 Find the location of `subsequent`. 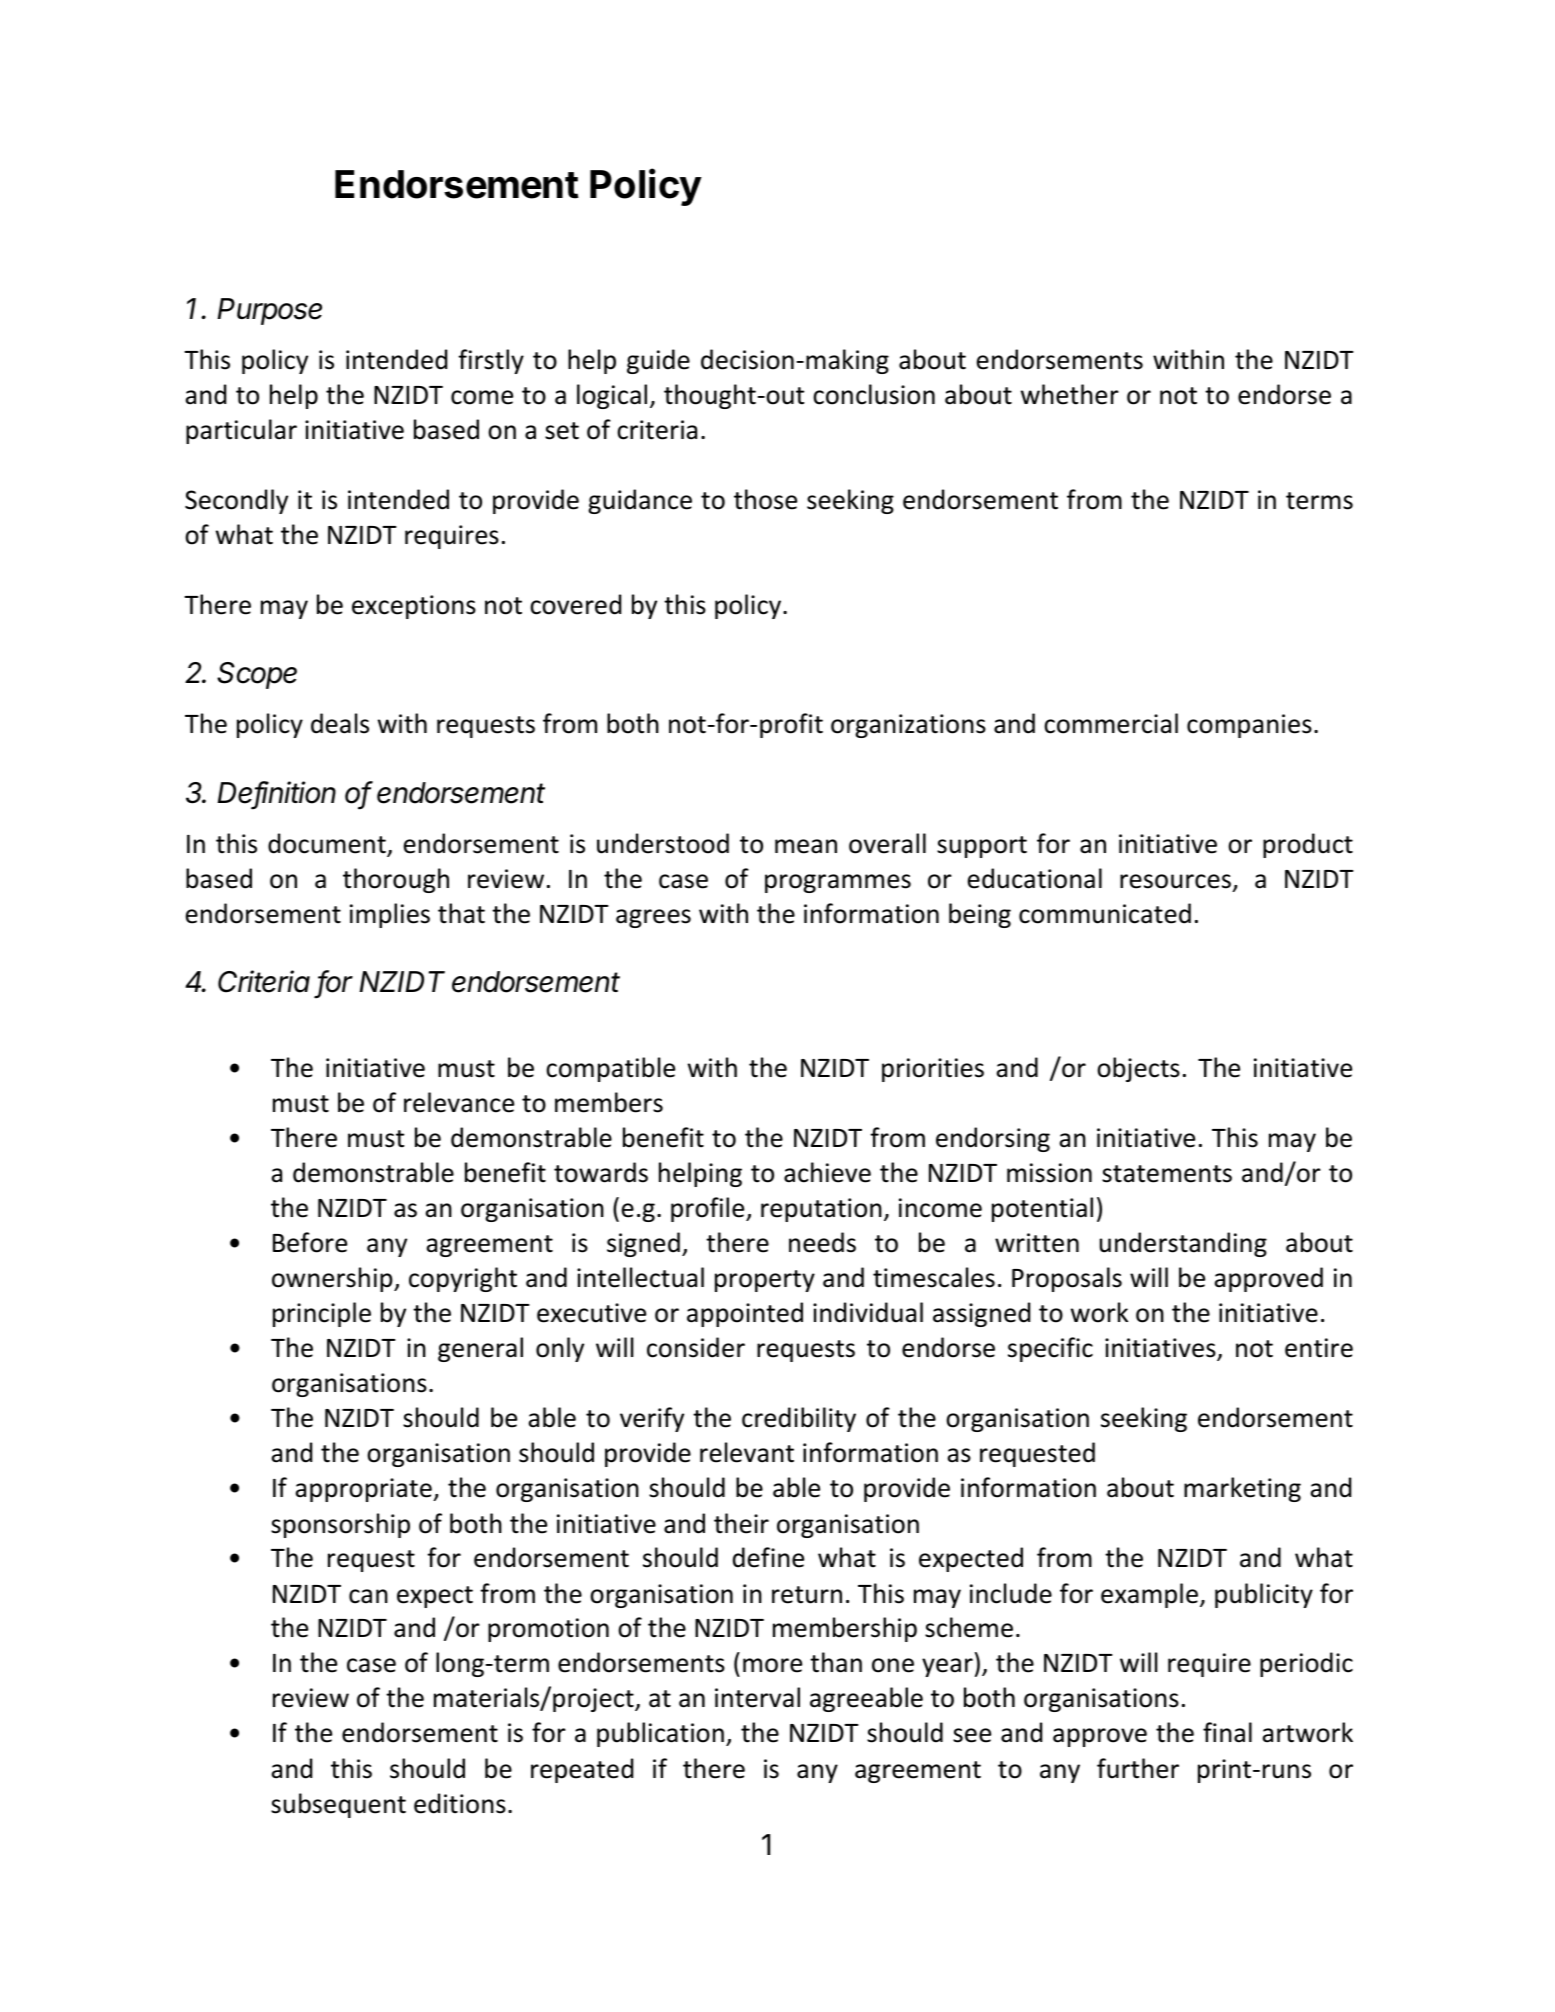

subsequent is located at coordinates (338, 1805).
